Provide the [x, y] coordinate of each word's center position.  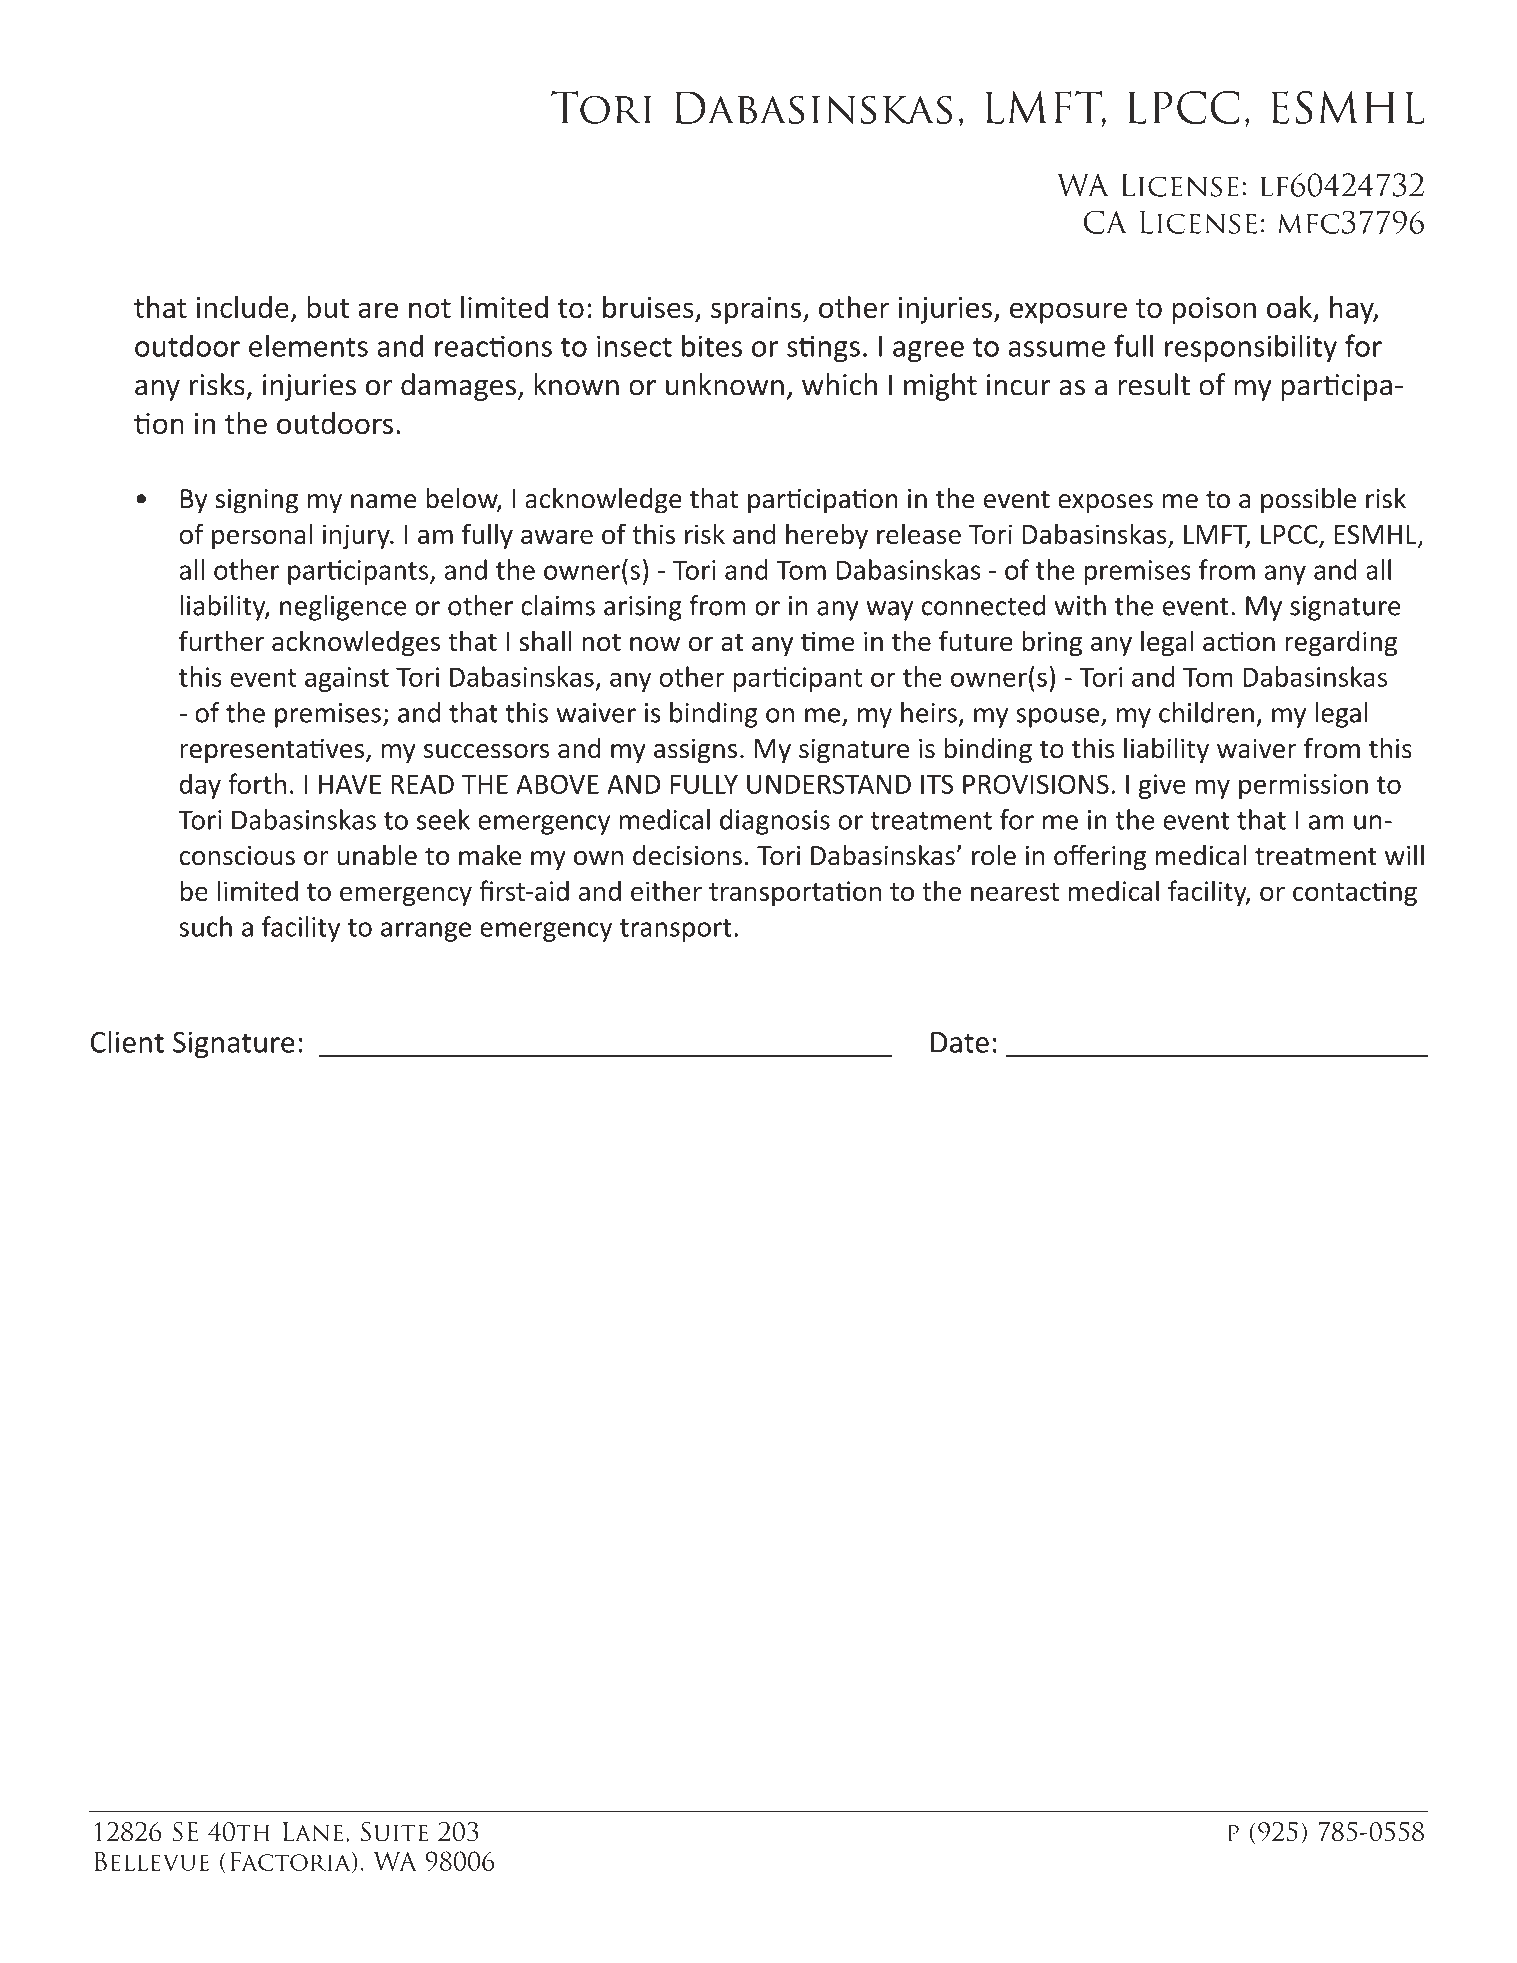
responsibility [1251, 348]
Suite [394, 1832]
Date [960, 1042]
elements [308, 345]
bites [712, 345]
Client [127, 1041]
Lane [313, 1831]
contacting [1355, 893]
